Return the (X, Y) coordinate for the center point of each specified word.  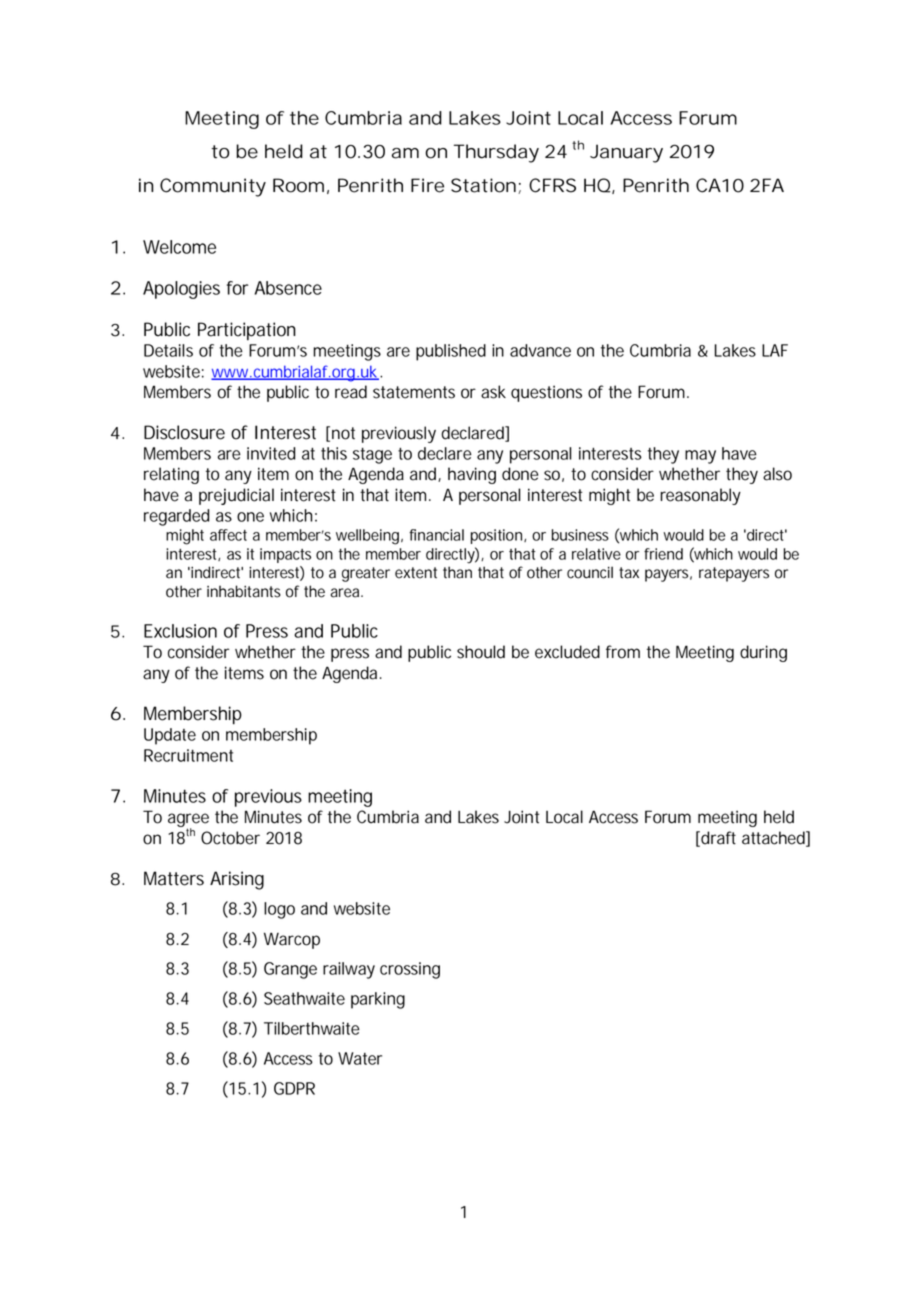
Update (170, 736)
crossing (410, 970)
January (626, 153)
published (451, 352)
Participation (247, 331)
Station (483, 185)
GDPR (294, 1088)
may (700, 457)
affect (228, 535)
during (763, 653)
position (498, 536)
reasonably (700, 496)
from (623, 652)
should (481, 652)
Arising (237, 880)
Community (213, 187)
